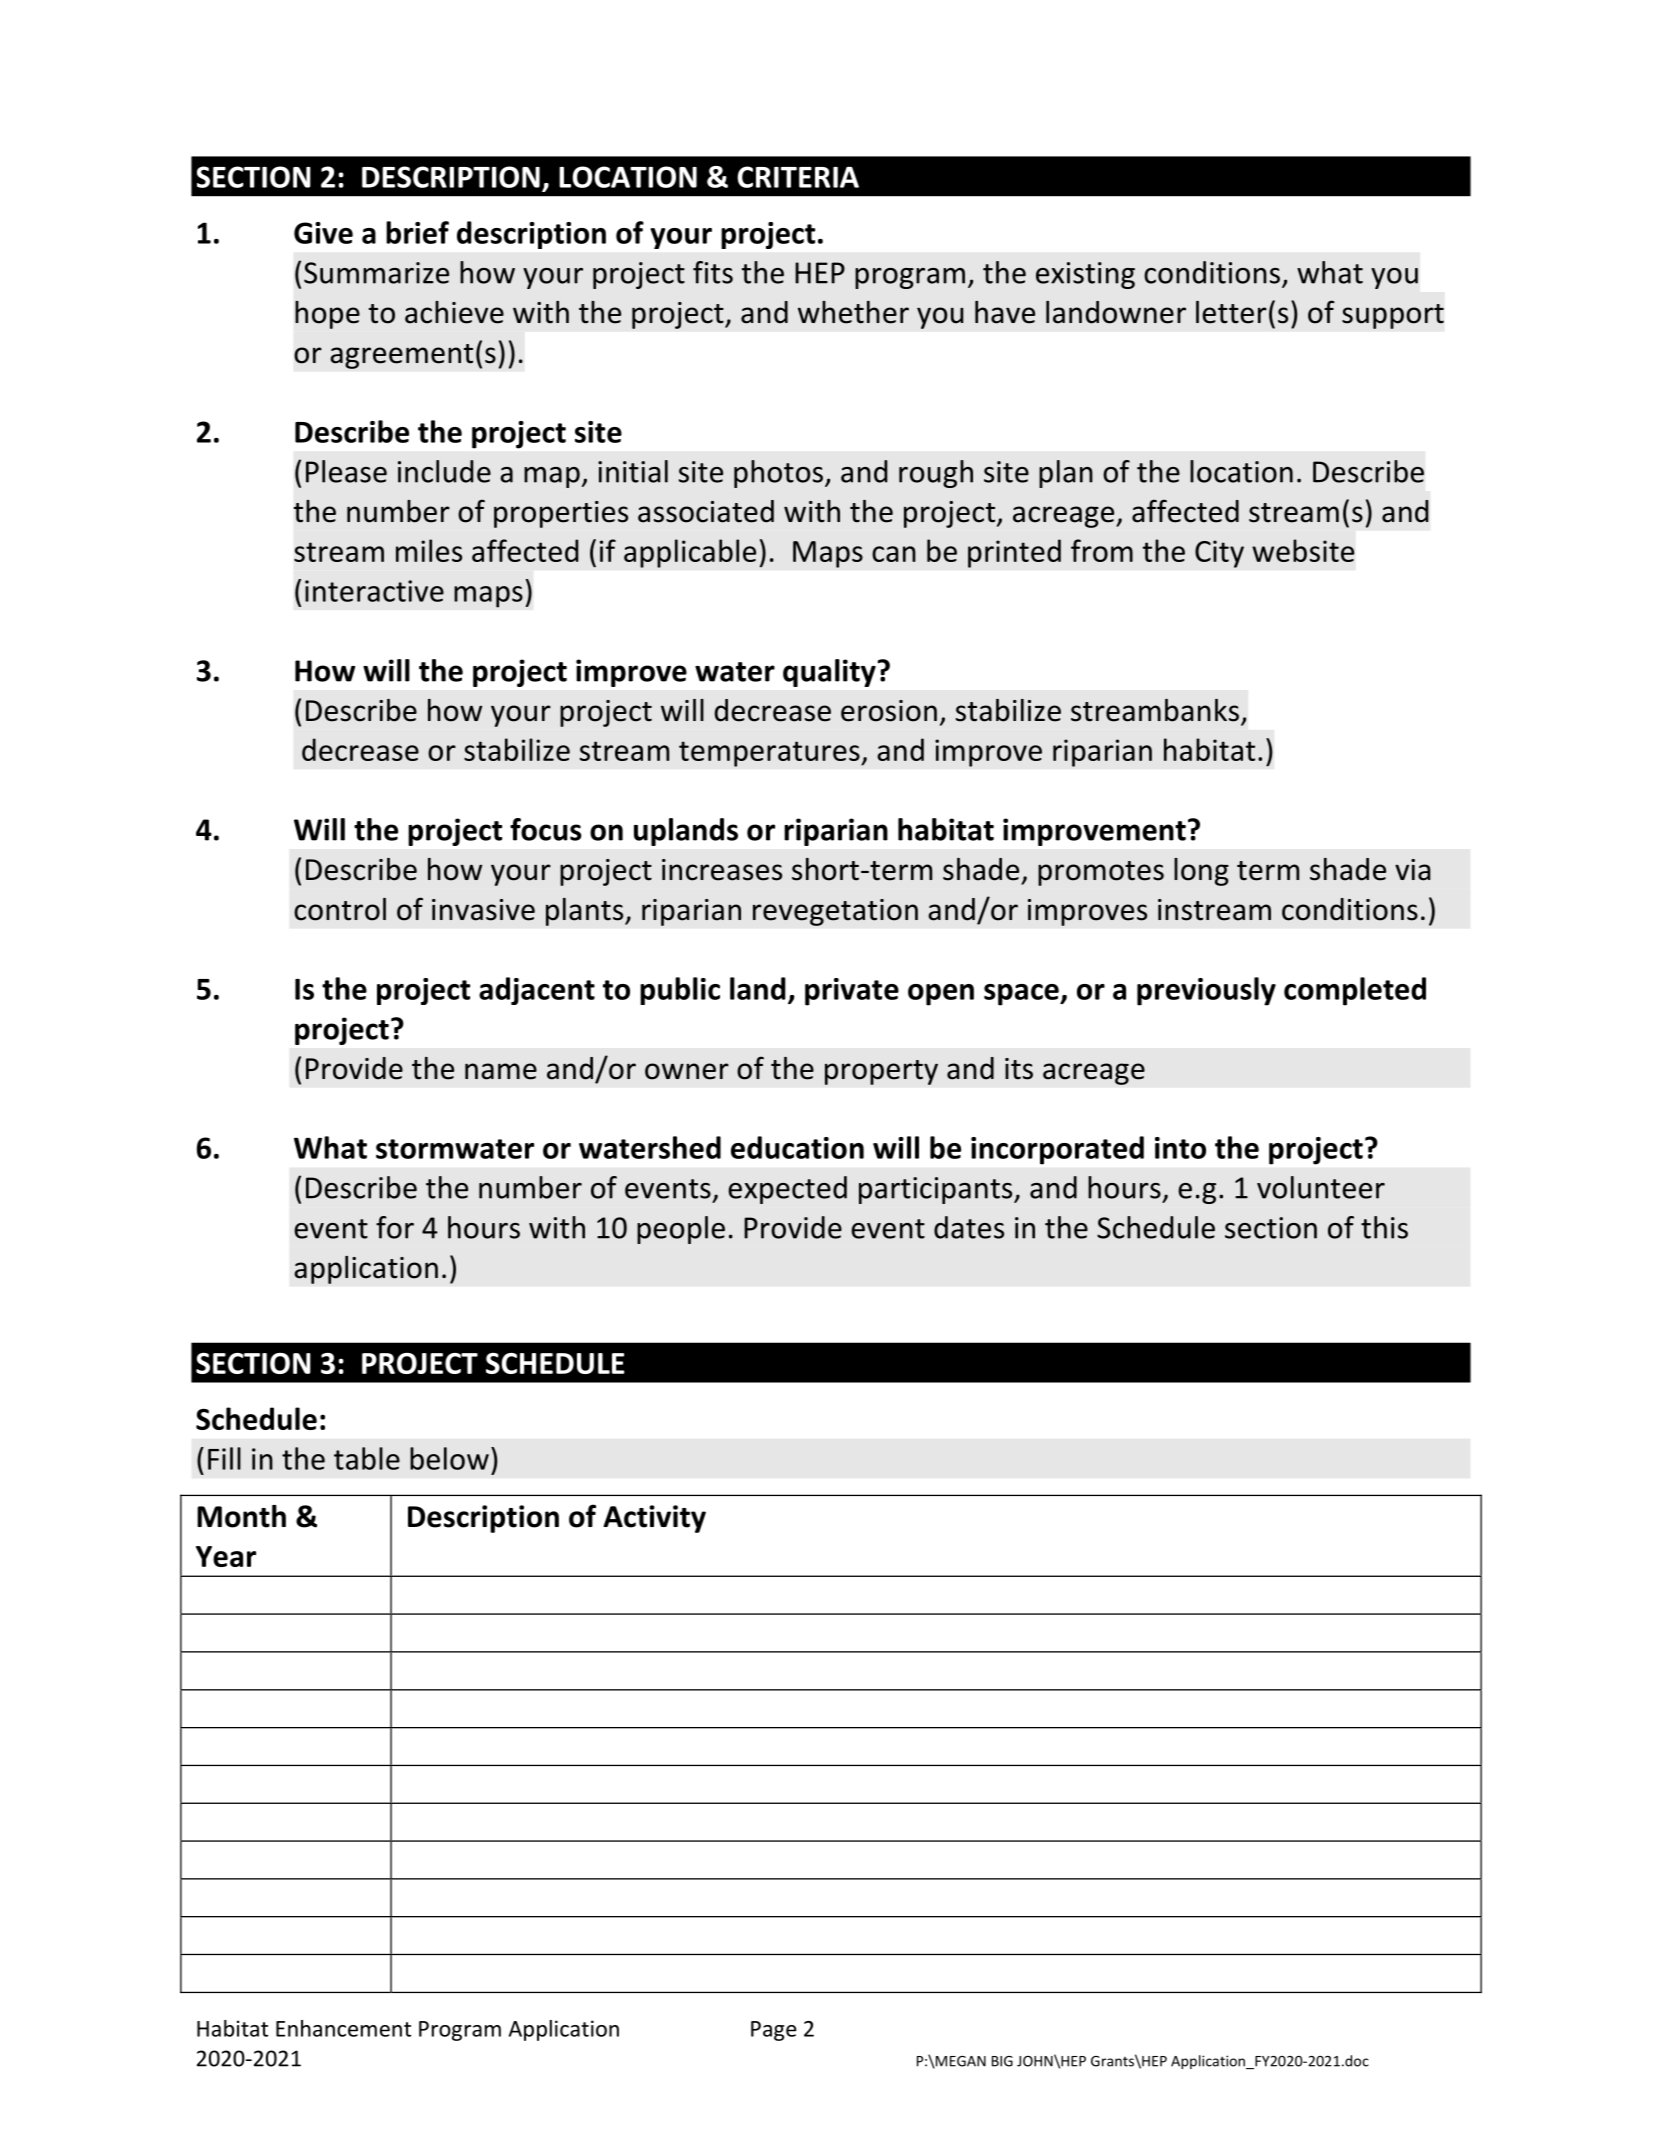 This document has width=1662, height=2151. What do you see at coordinates (323, 233) in the document?
I see `Give` at bounding box center [323, 233].
